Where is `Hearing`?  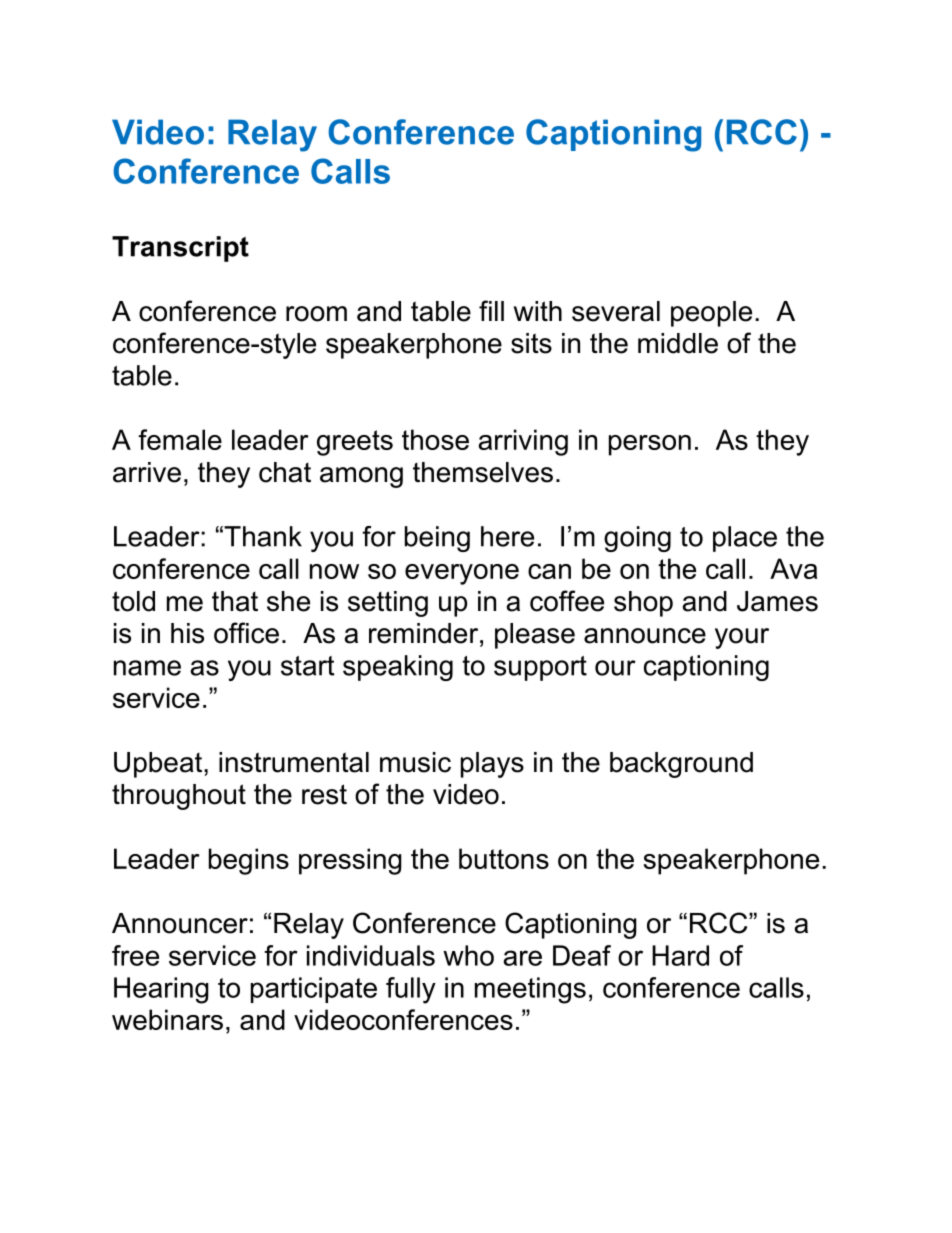 Hearing is located at coordinates (161, 990).
